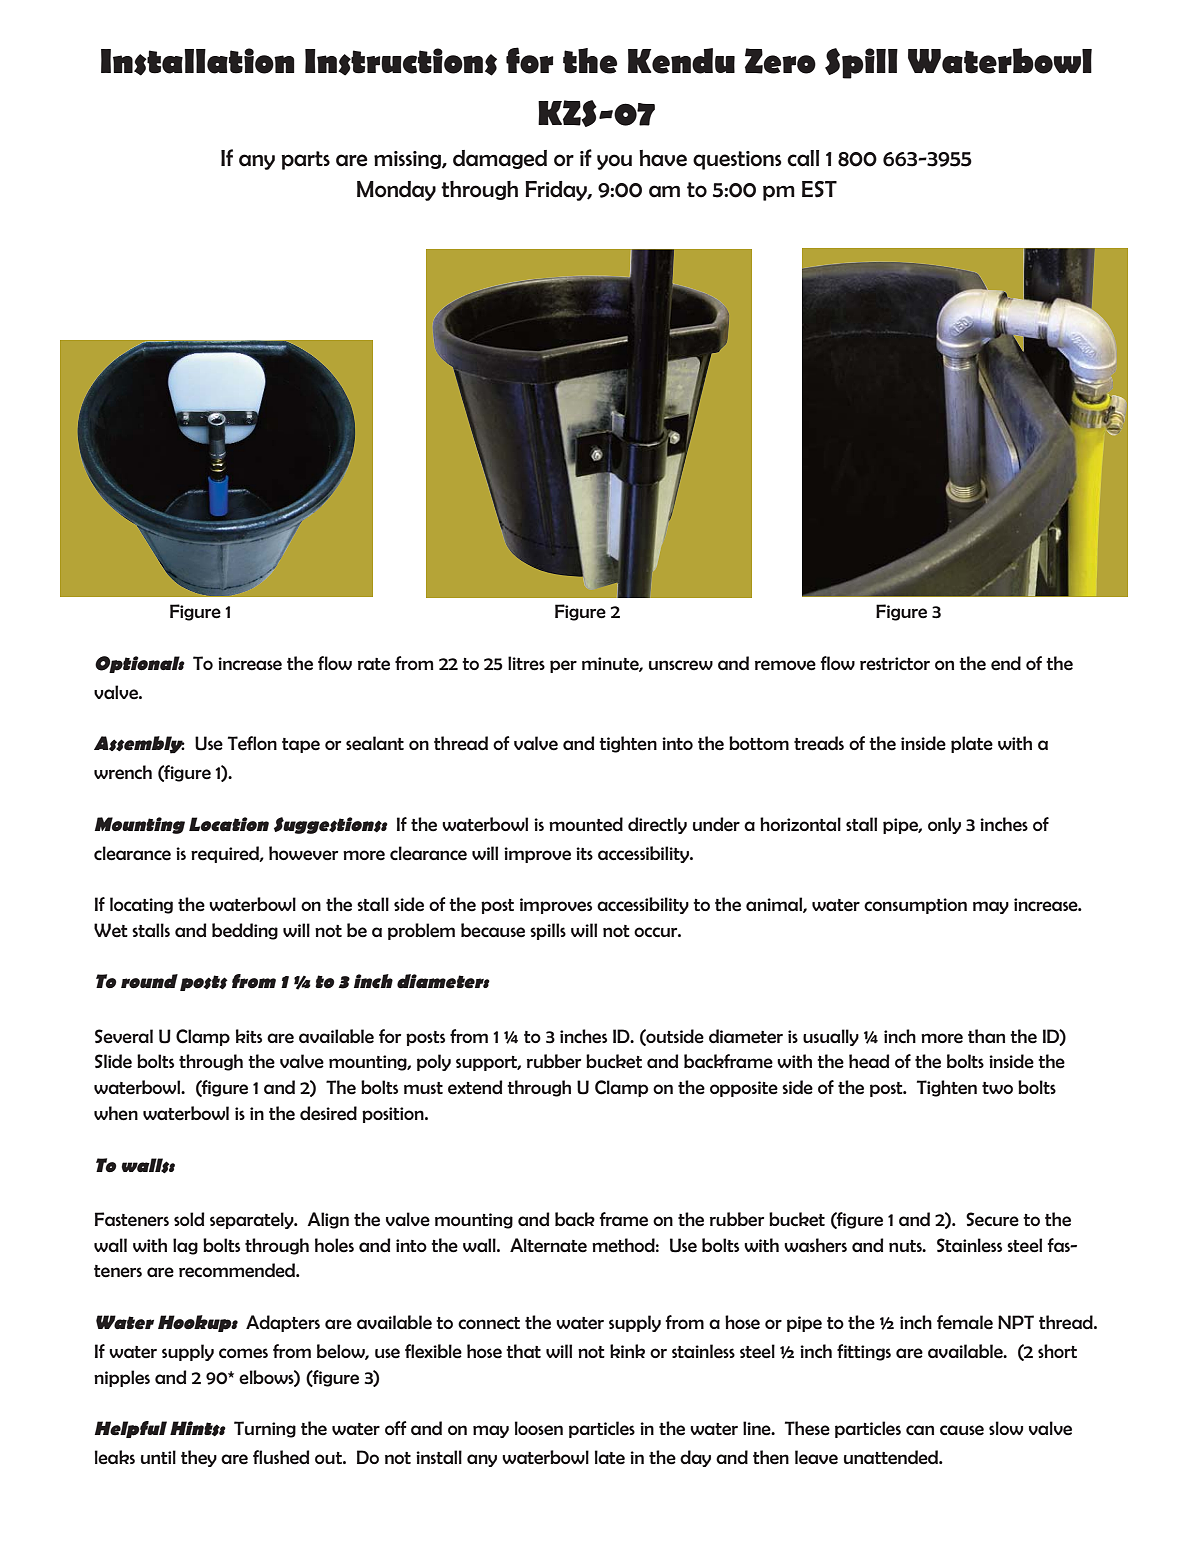 The width and height of the screenshot is (1193, 1544). I want to click on Turning, so click(265, 1429).
